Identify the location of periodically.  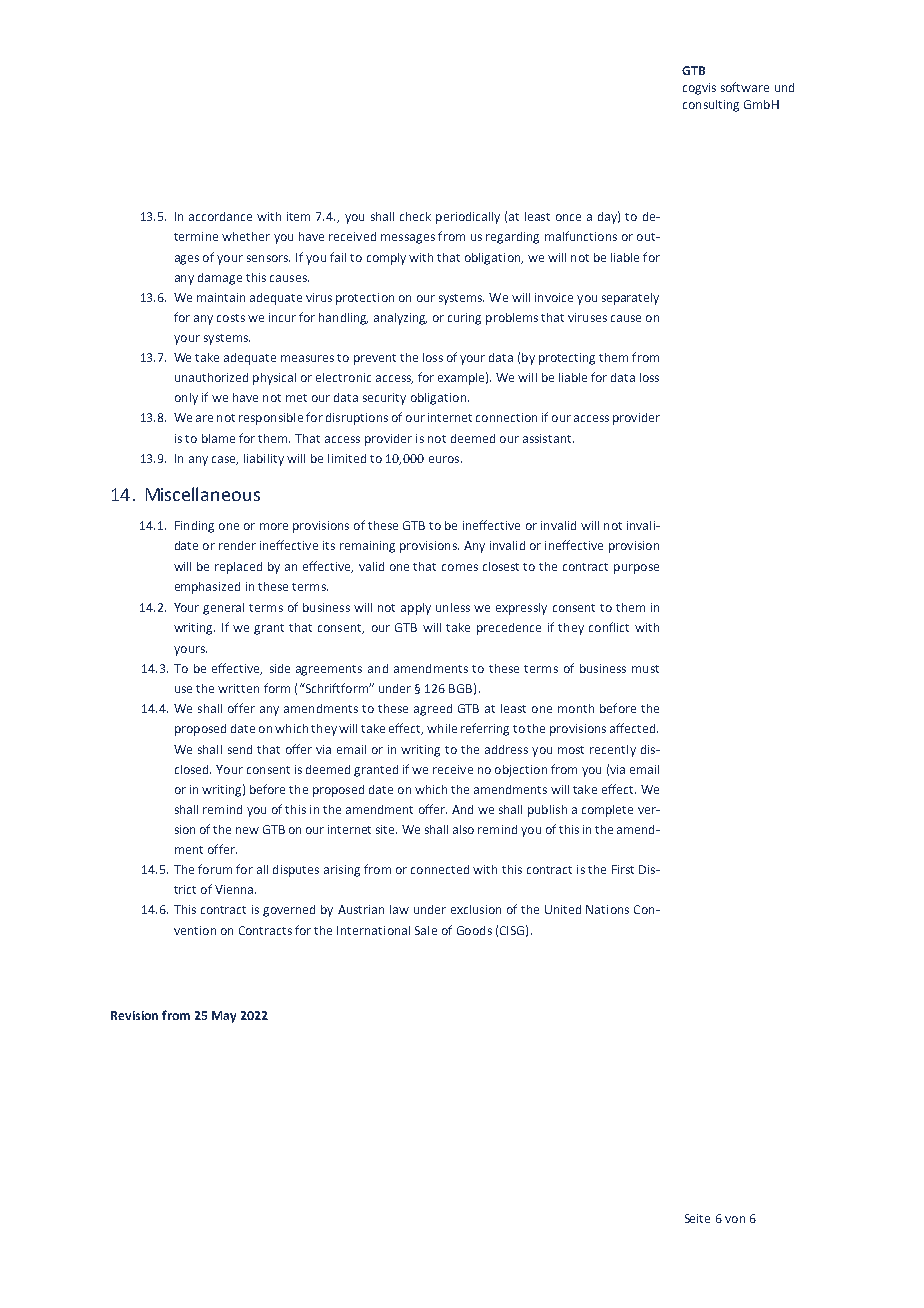
(468, 218).
